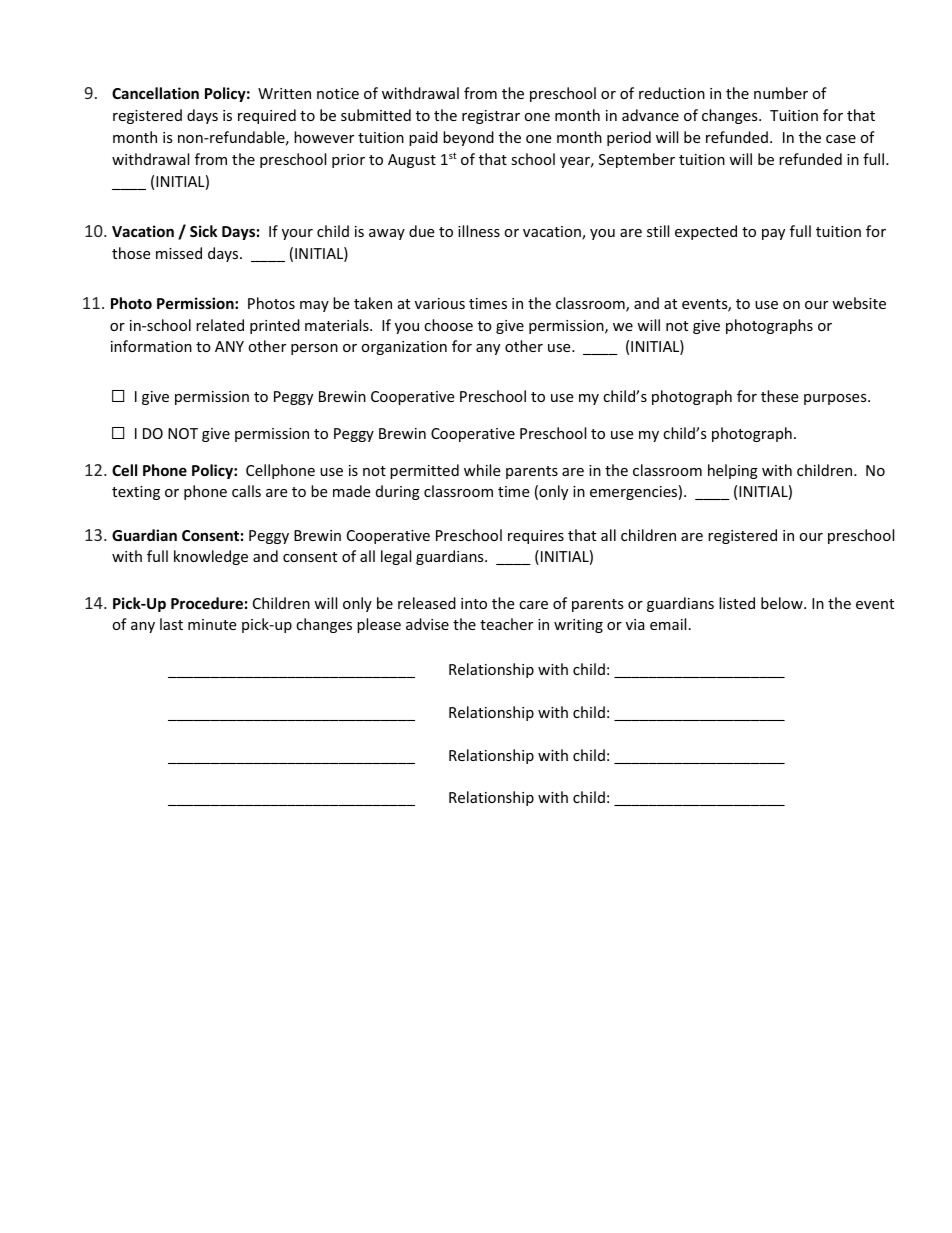 Image resolution: width=952 pixels, height=1233 pixels. Describe the element at coordinates (491, 117) in the screenshot. I see `registrar` at that location.
